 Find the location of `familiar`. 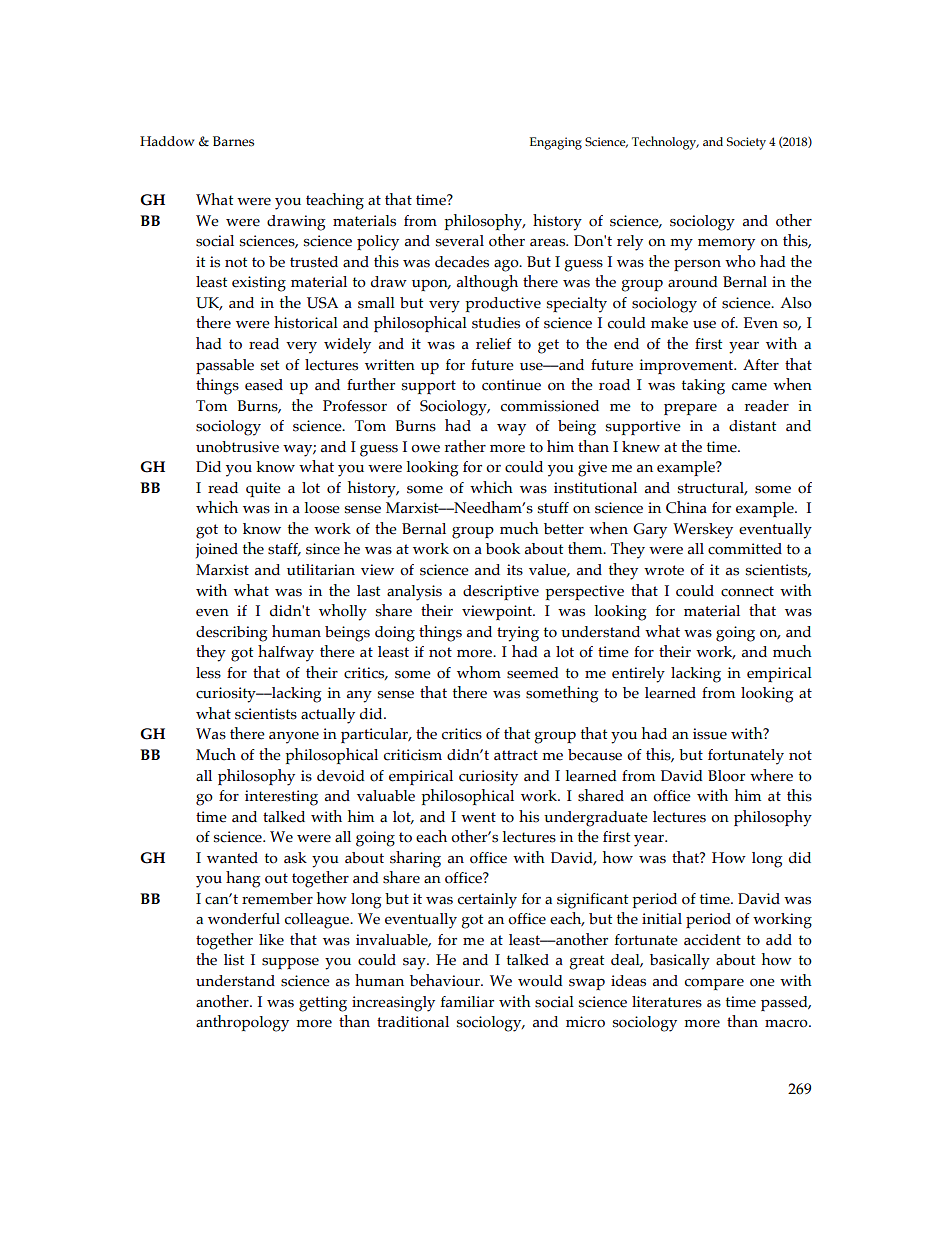

familiar is located at coordinates (467, 1002).
